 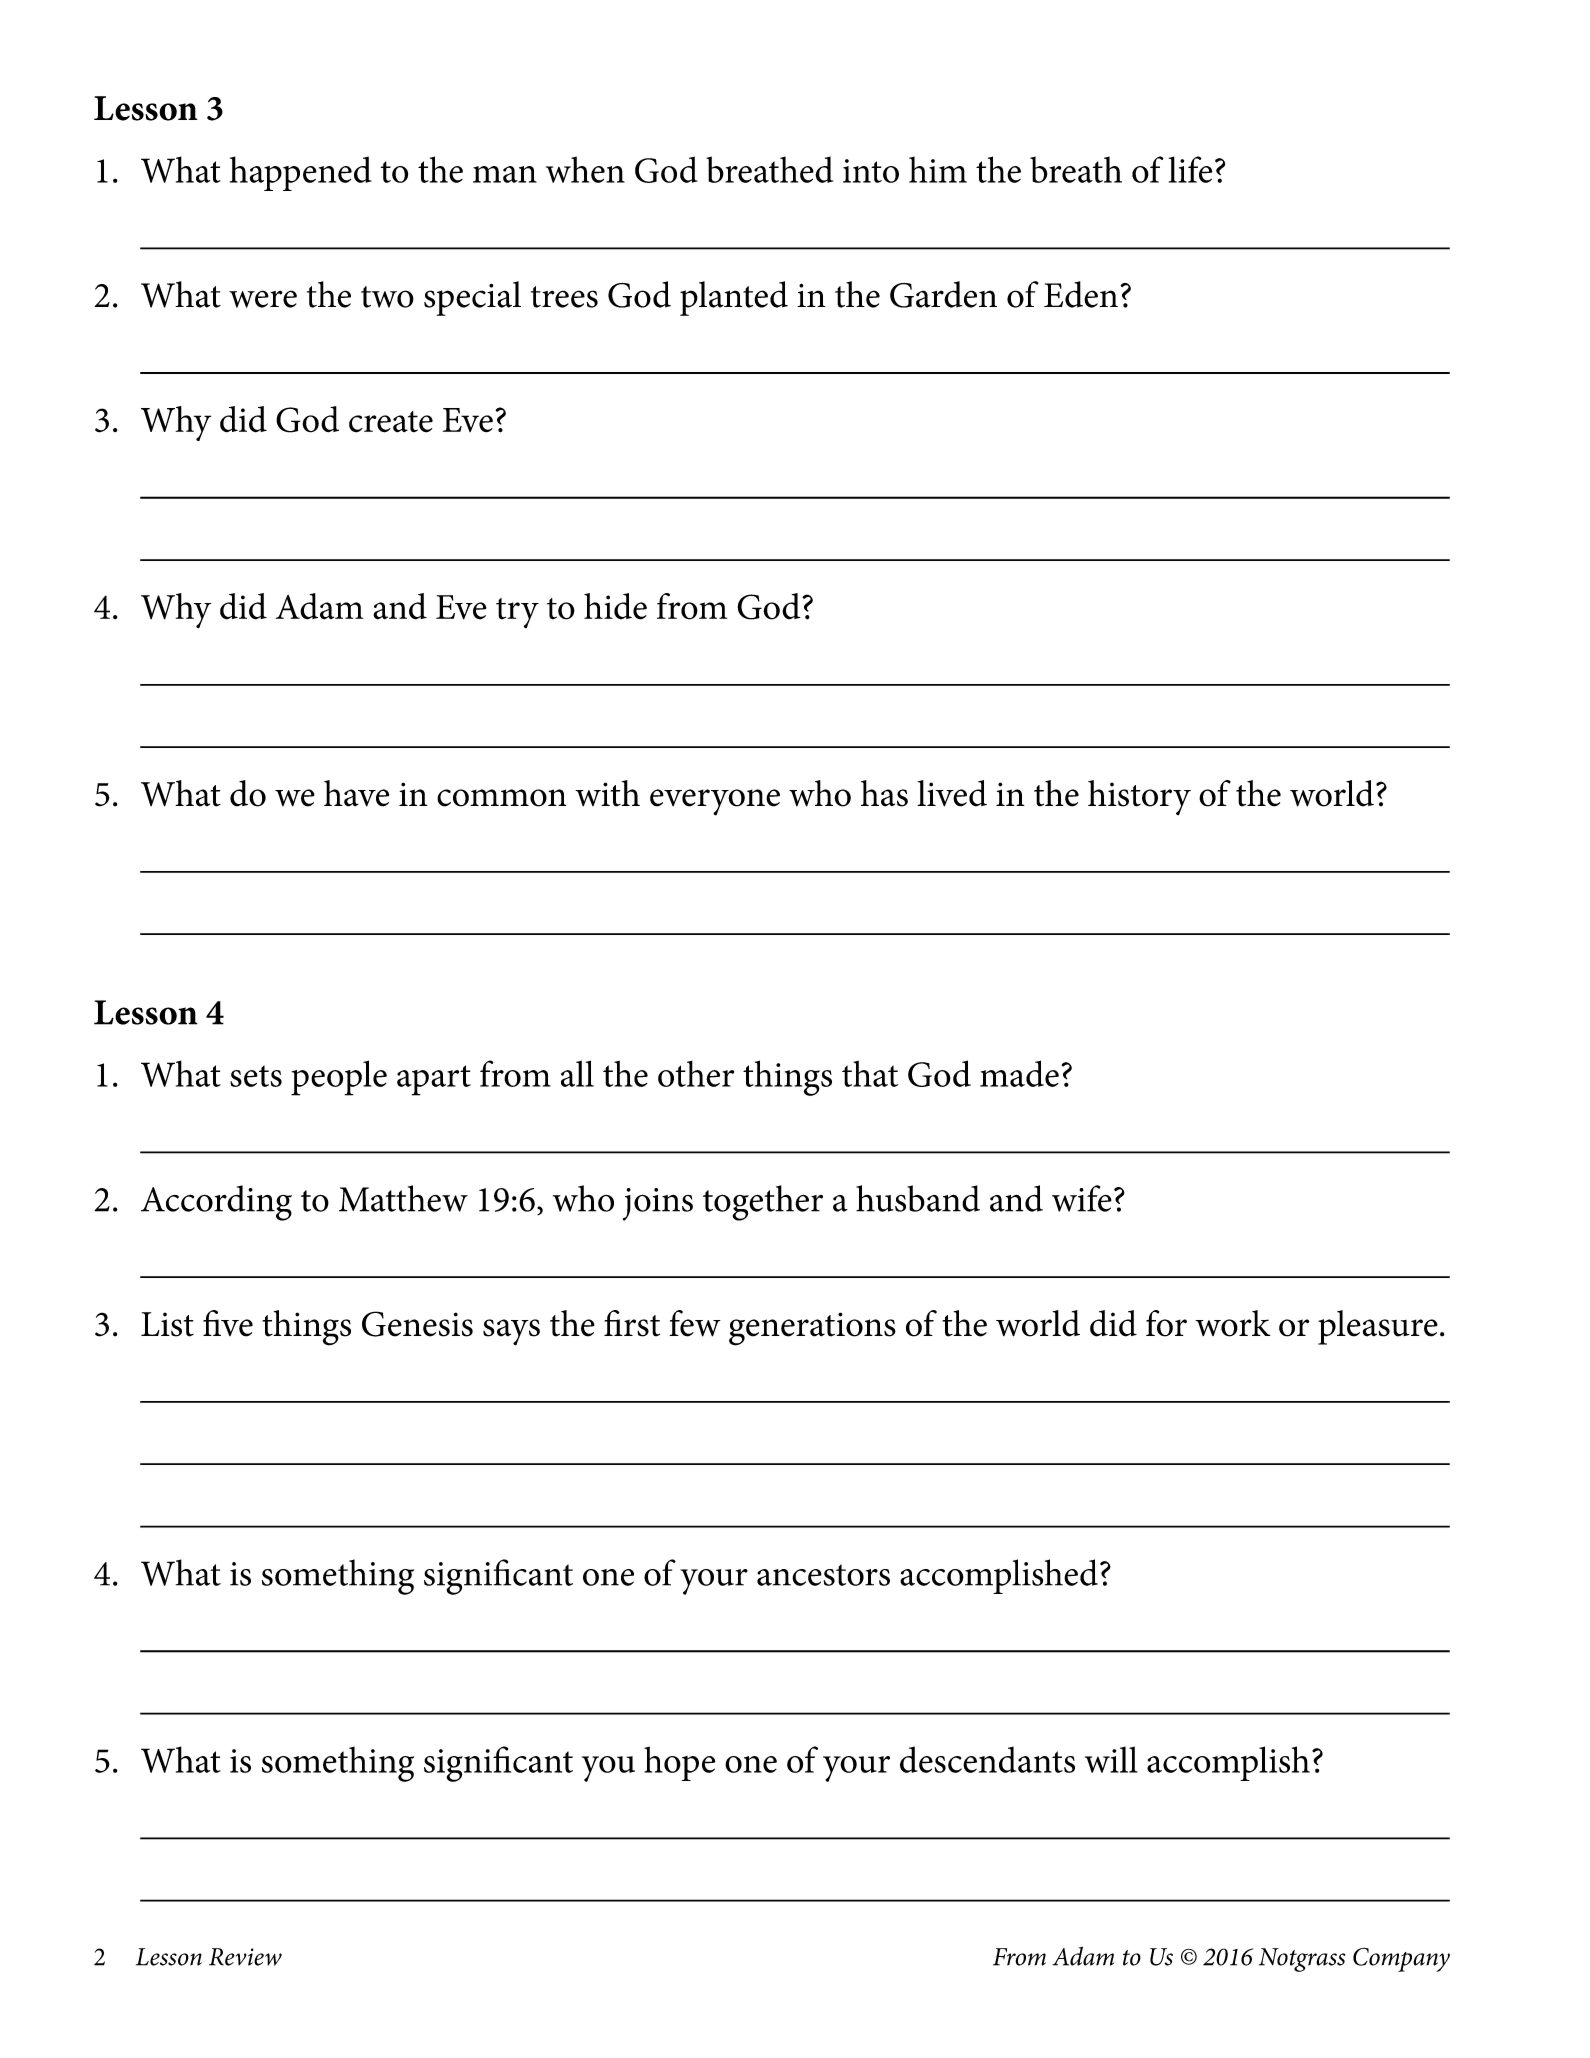 What do you see at coordinates (1019, 1073) in the screenshot?
I see `made` at bounding box center [1019, 1073].
